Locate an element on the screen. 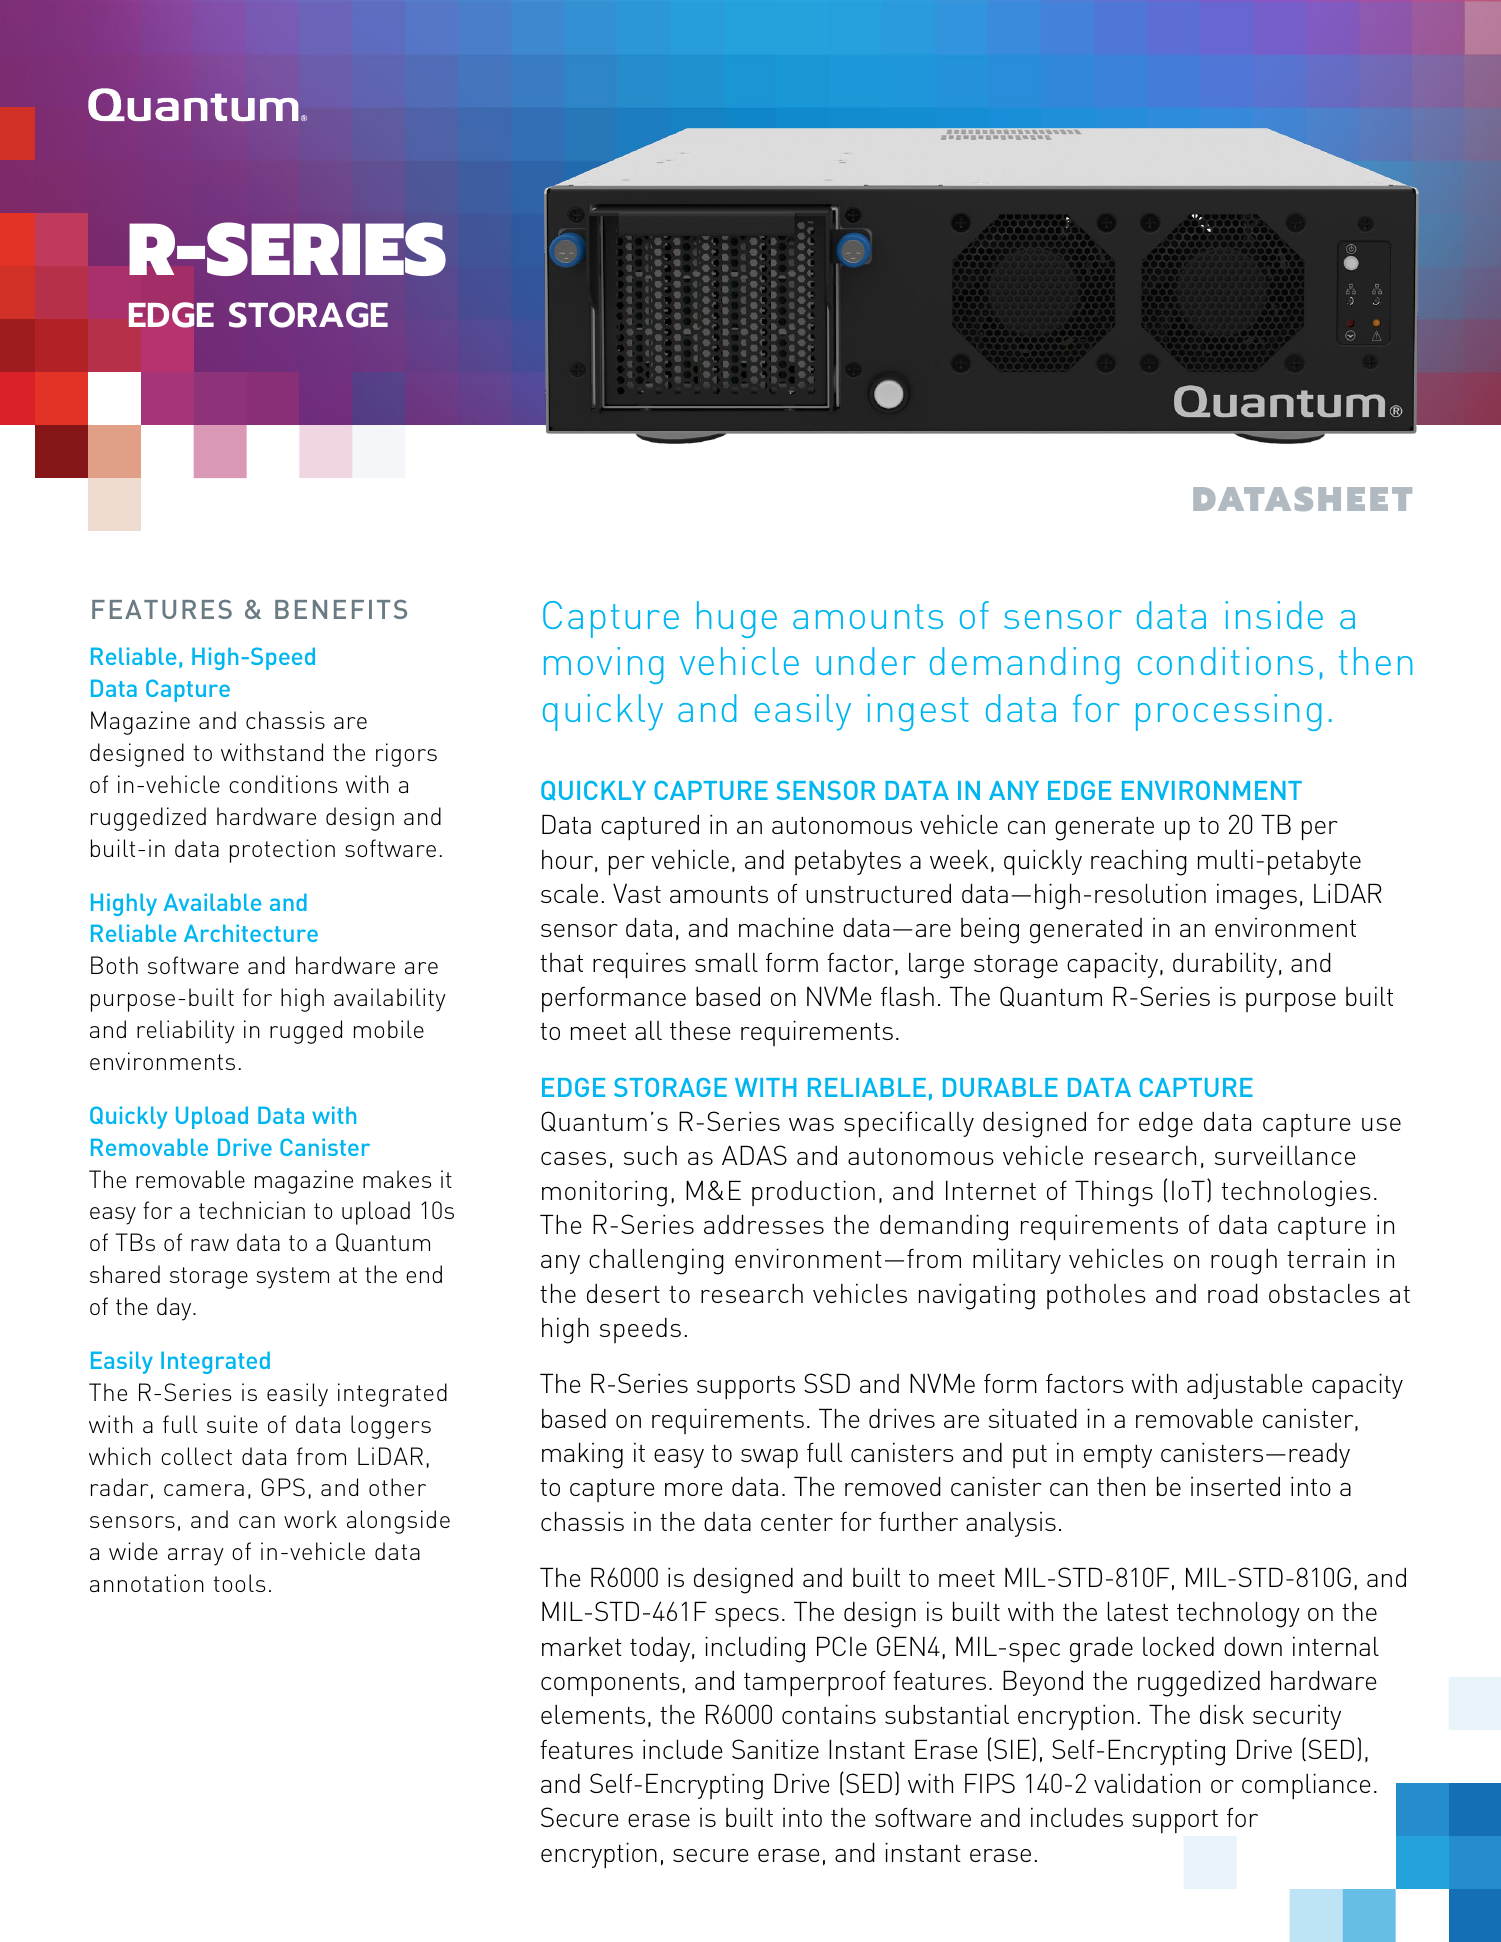 This screenshot has height=1942, width=1501. elements is located at coordinates (593, 1714).
